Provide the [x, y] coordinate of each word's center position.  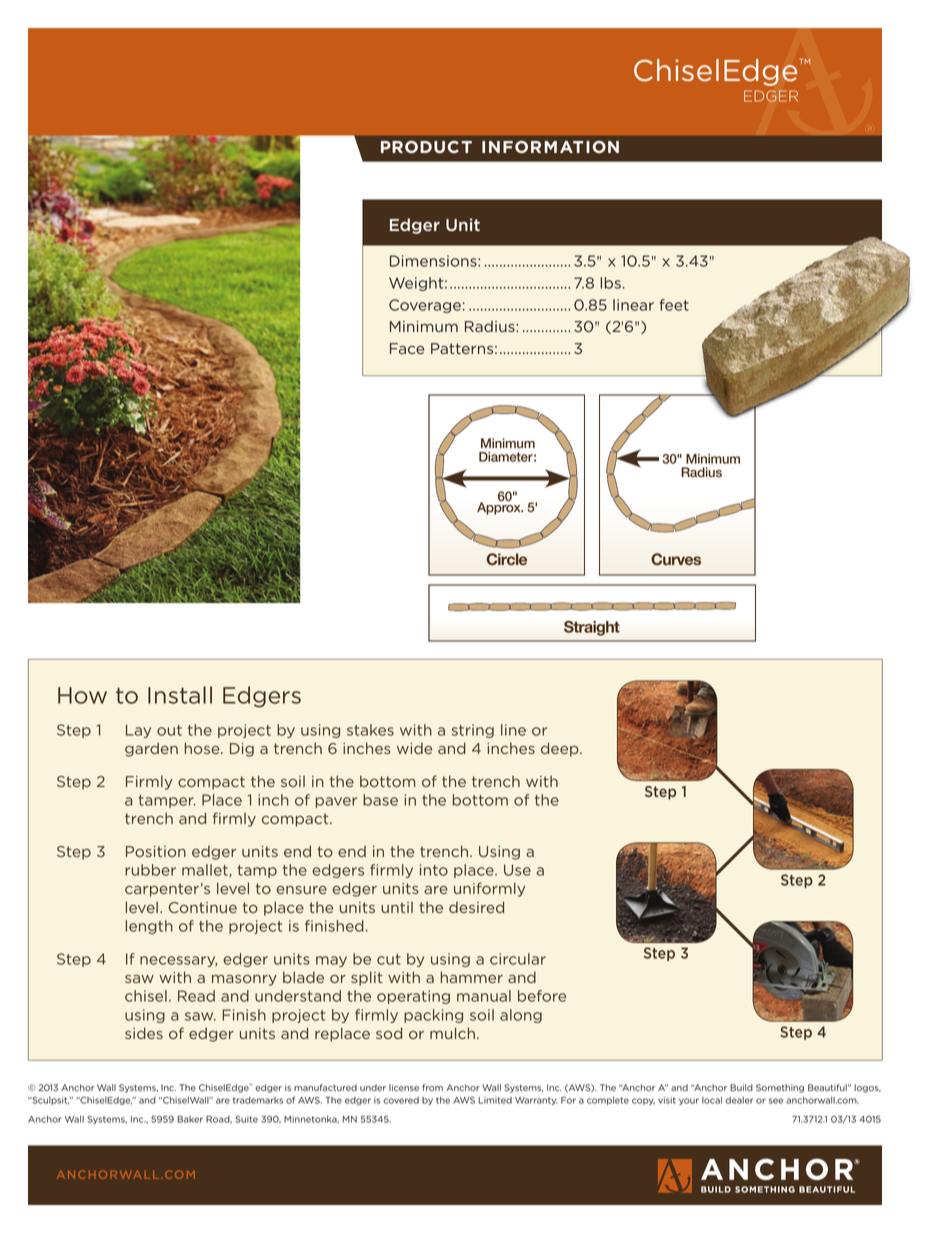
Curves [676, 559]
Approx [500, 507]
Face [407, 349]
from [432, 1087]
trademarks [258, 1100]
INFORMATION [550, 147]
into [434, 870]
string [473, 731]
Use [517, 870]
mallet [205, 870]
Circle [506, 559]
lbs [610, 283]
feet [674, 305]
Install [180, 695]
